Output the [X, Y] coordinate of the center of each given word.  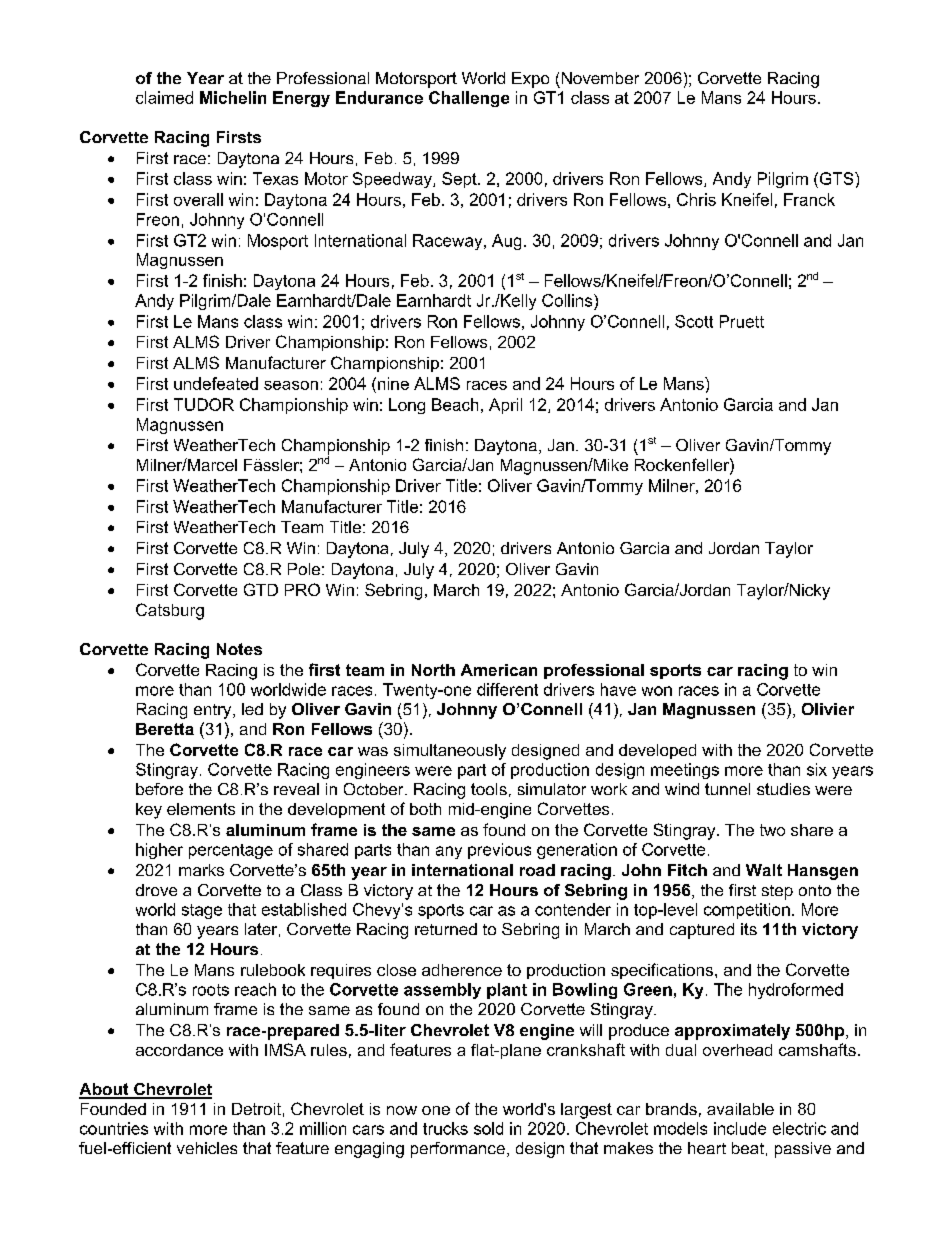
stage [202, 911]
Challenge [469, 99]
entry [214, 711]
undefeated [216, 383]
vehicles [207, 1148]
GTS [836, 178]
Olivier [828, 709]
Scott [694, 321]
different [507, 689]
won [657, 691]
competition [747, 911]
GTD [261, 589]
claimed [164, 97]
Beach [455, 404]
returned [446, 929]
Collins [568, 300]
